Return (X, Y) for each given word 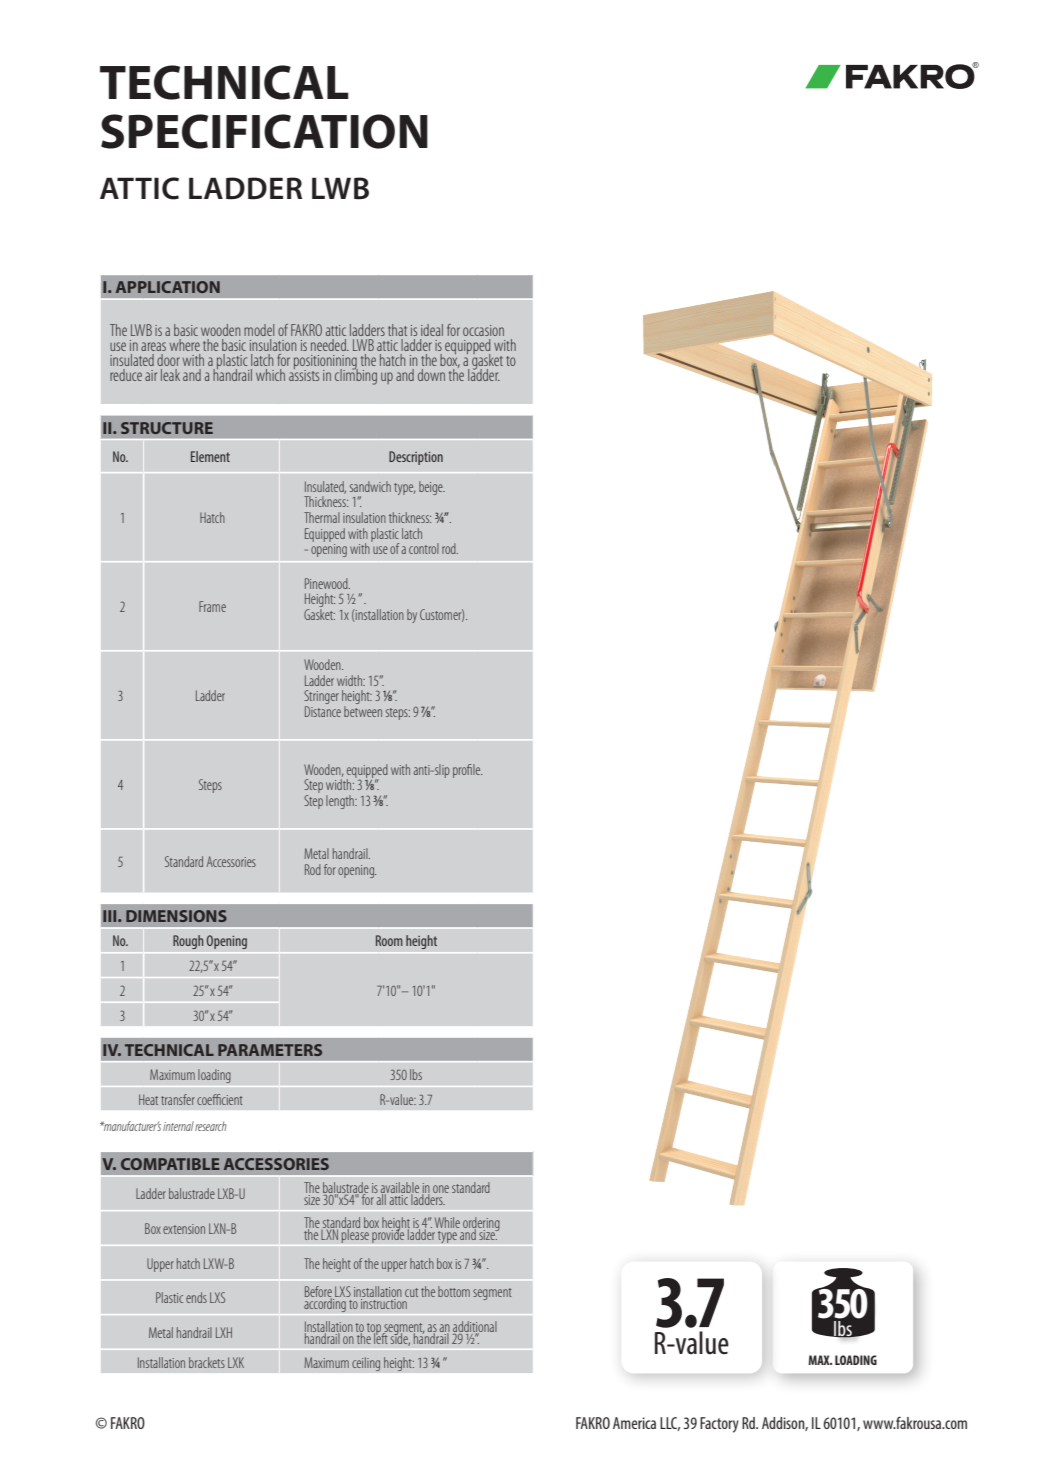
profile (467, 771)
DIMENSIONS (176, 916)
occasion (483, 330)
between (363, 711)
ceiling (366, 1364)
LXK (236, 1362)
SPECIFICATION (264, 131)
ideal (432, 330)
